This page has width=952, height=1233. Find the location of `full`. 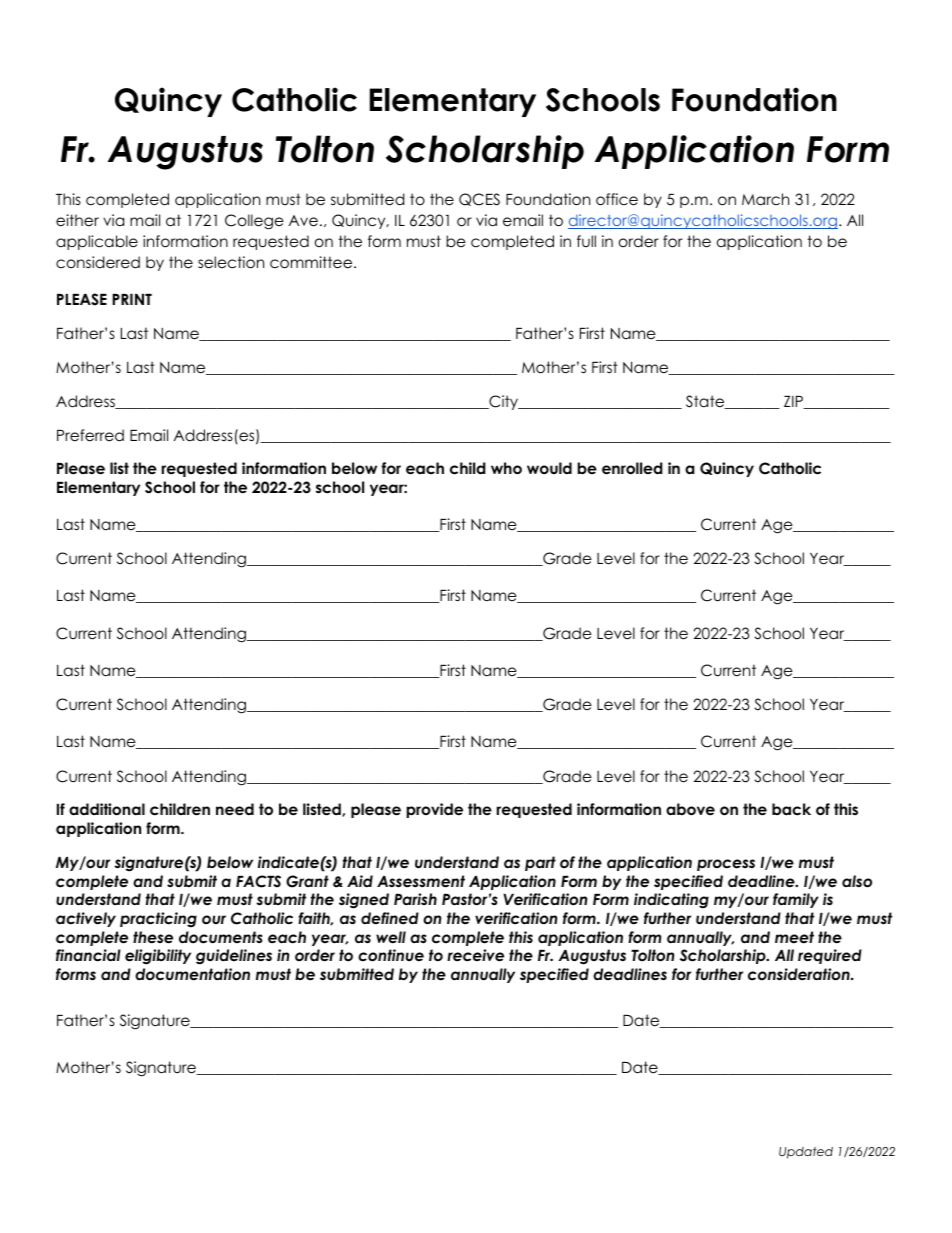

full is located at coordinates (586, 241).
